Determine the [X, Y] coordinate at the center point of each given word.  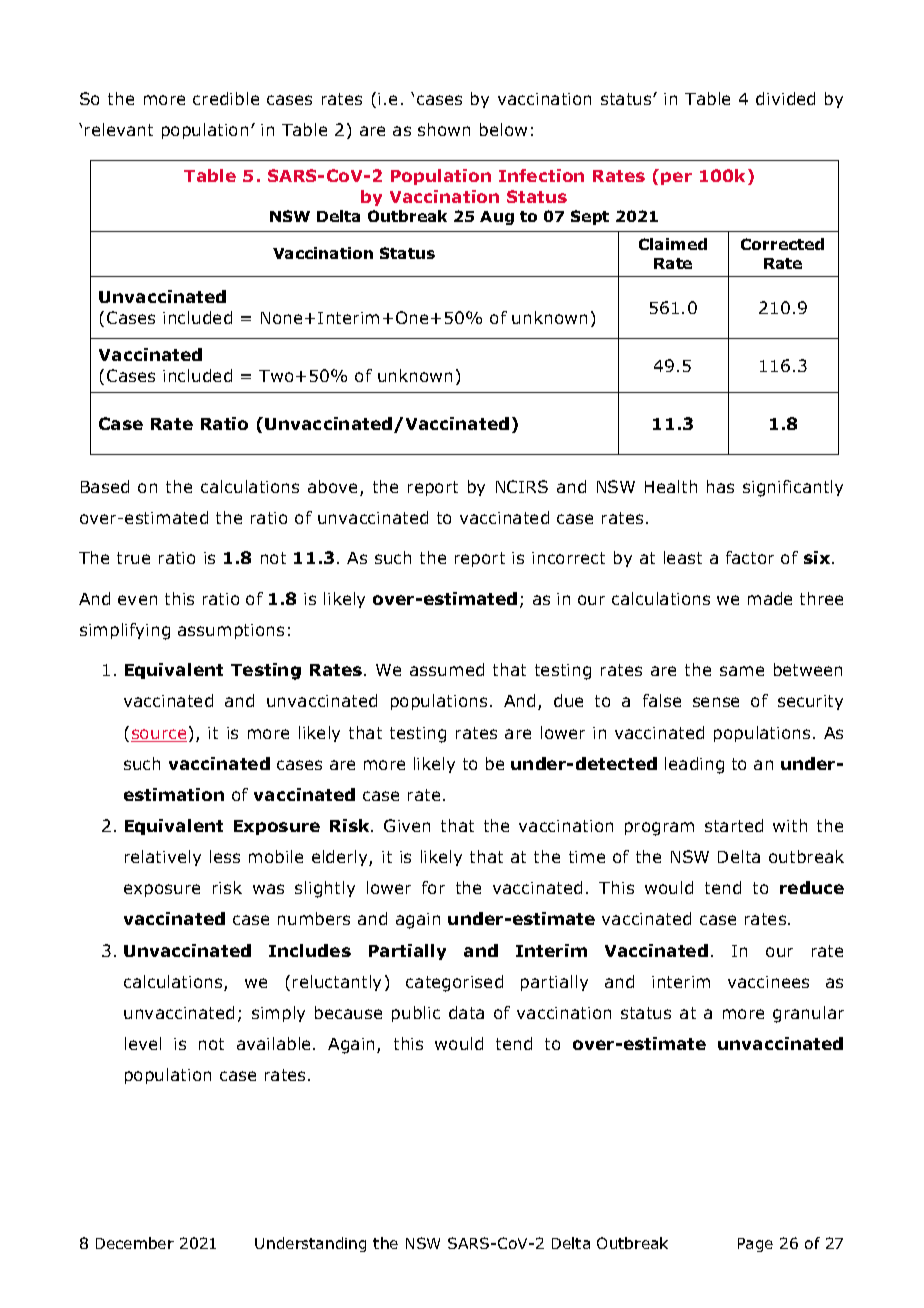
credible [226, 98]
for [433, 887]
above [334, 488]
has [720, 486]
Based [105, 486]
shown [444, 129]
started [734, 825]
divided [785, 98]
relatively [163, 858]
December [135, 1243]
